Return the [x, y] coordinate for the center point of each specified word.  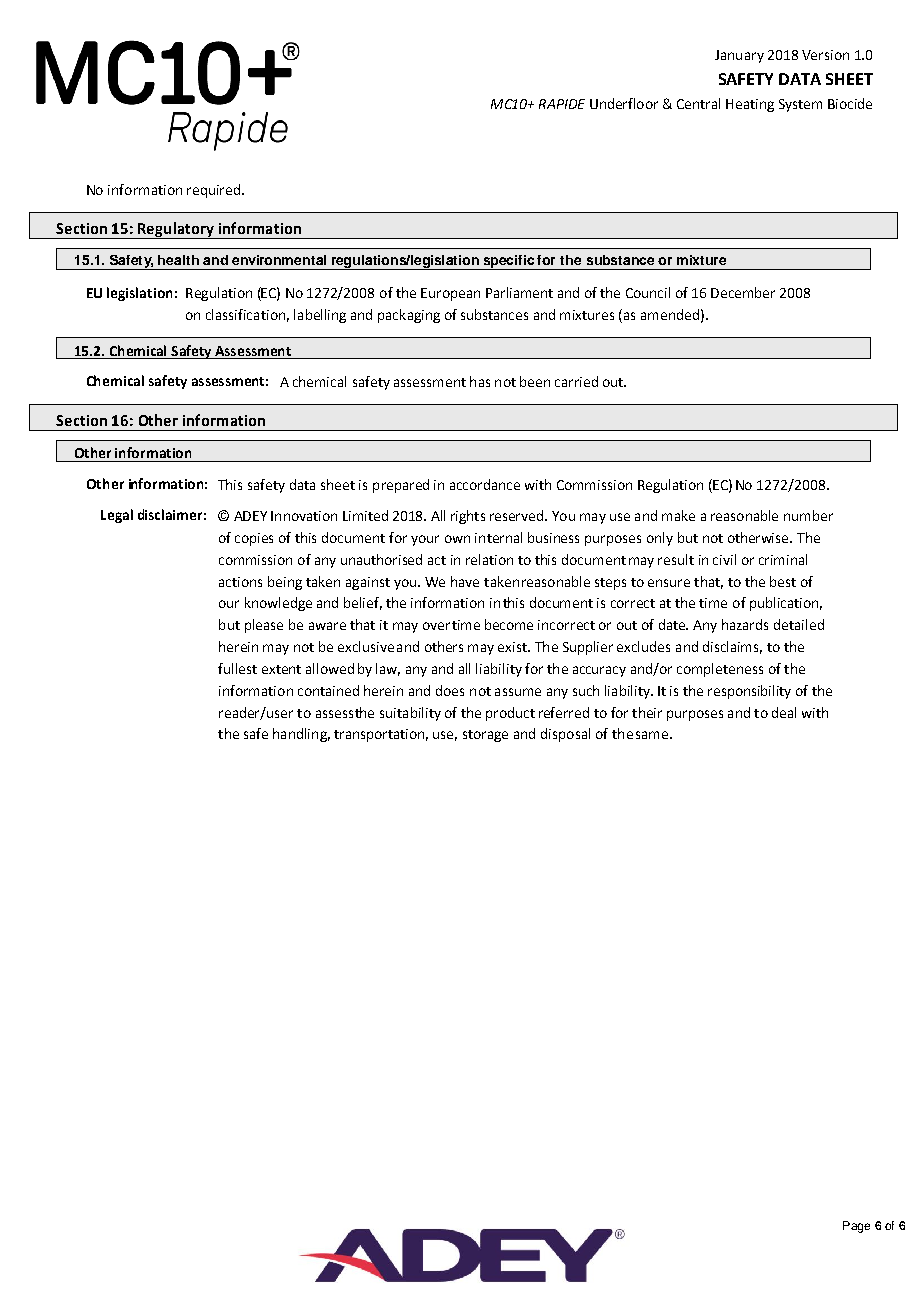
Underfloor [624, 103]
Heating [750, 105]
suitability [410, 714]
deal [784, 712]
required [213, 191]
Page [856, 1227]
